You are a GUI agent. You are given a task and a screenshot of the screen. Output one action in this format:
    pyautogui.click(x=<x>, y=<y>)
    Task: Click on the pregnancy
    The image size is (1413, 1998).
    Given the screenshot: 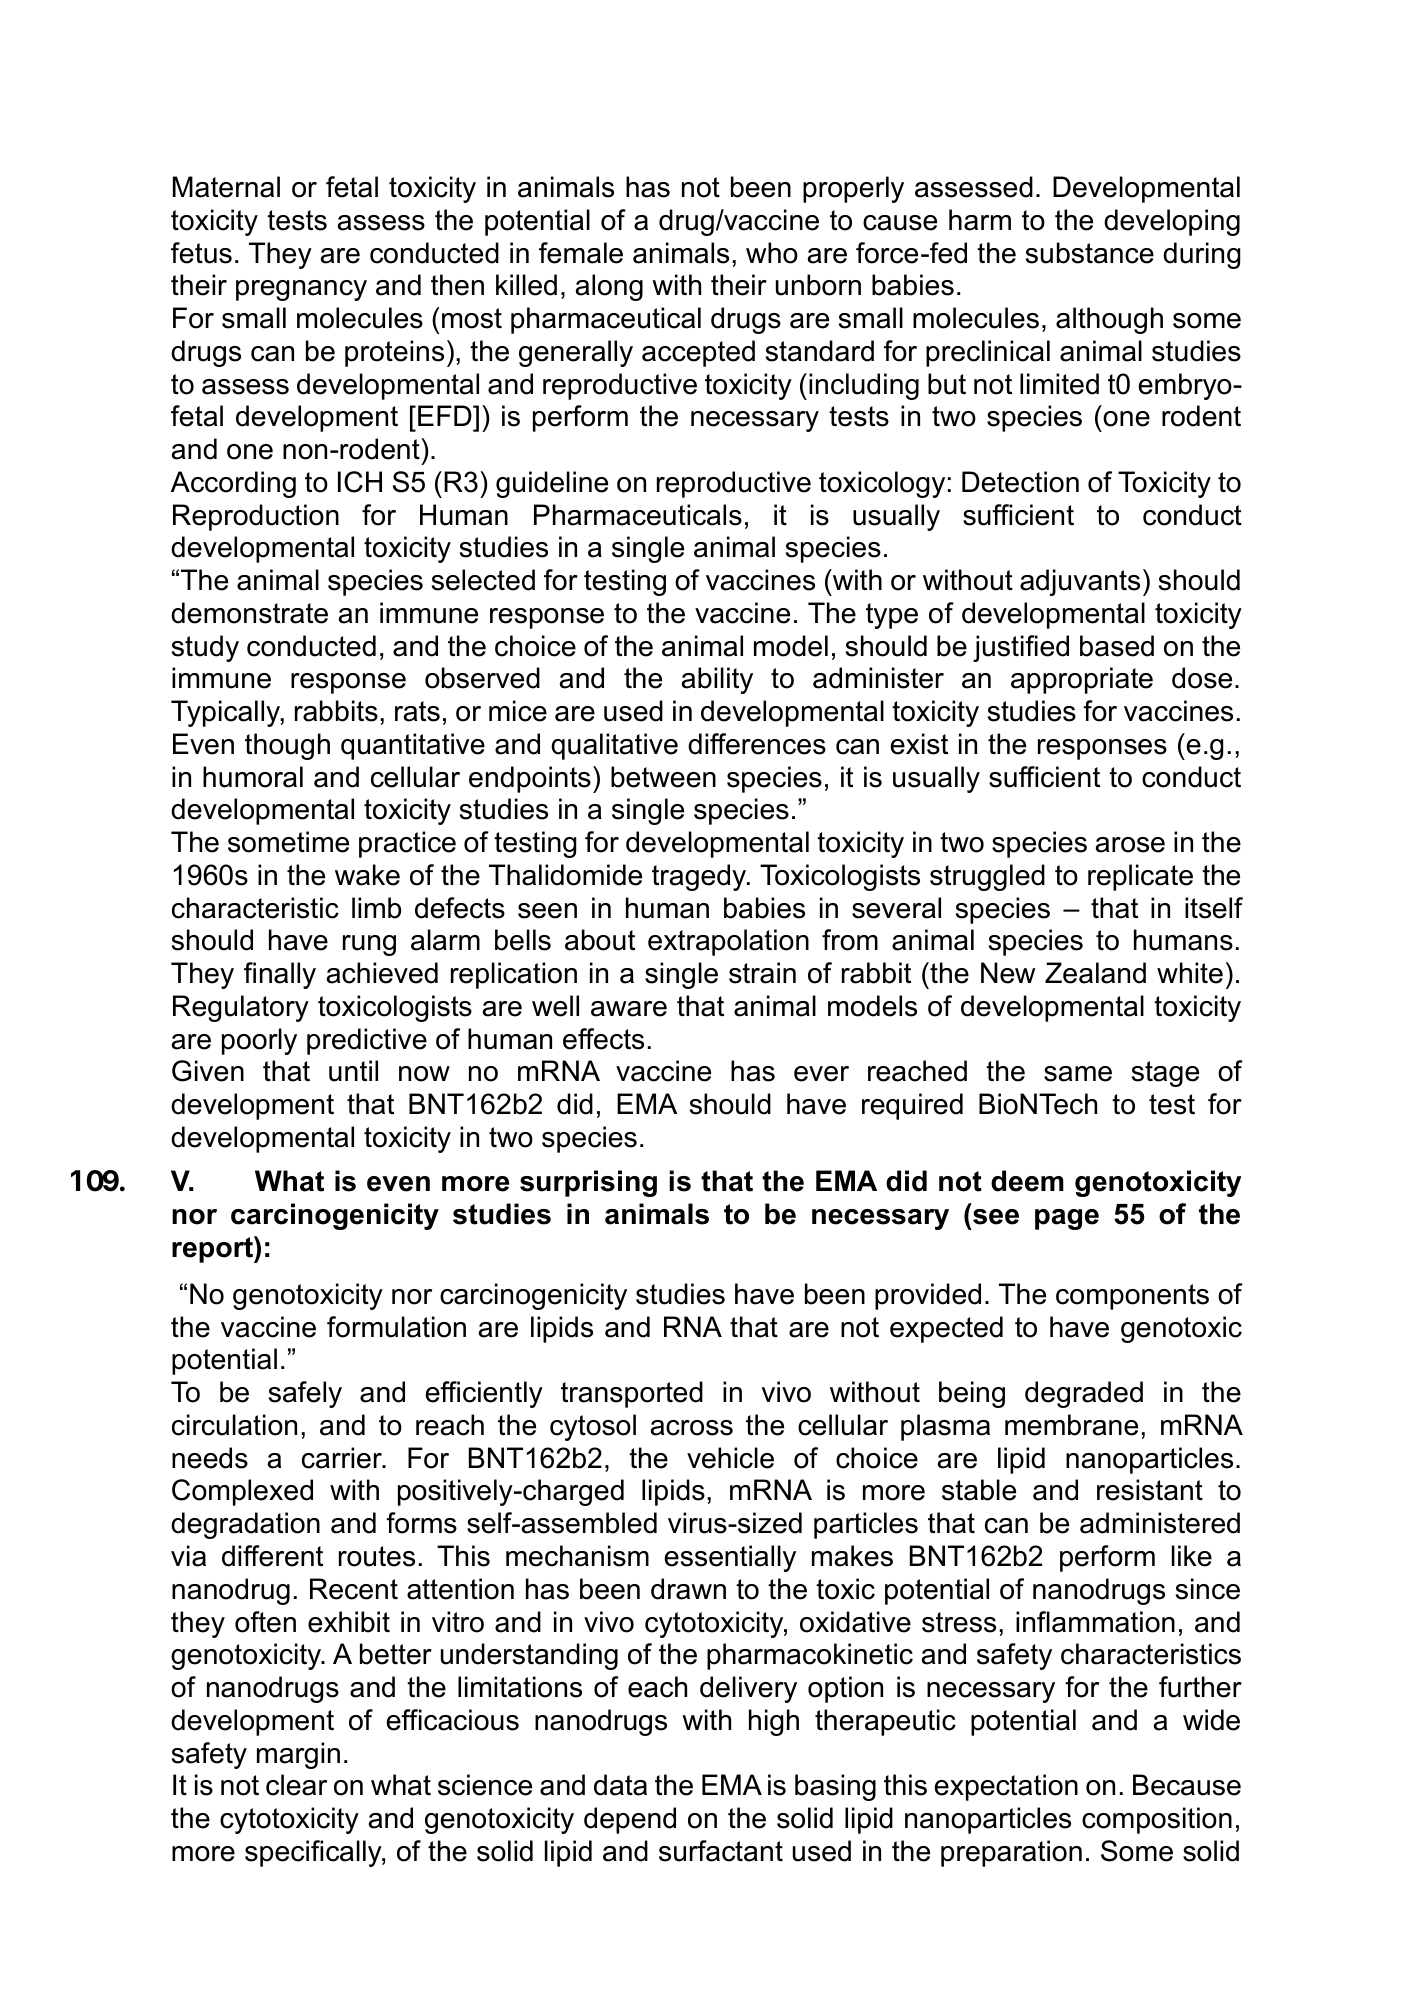 What is the action you would take?
    pyautogui.click(x=301, y=290)
